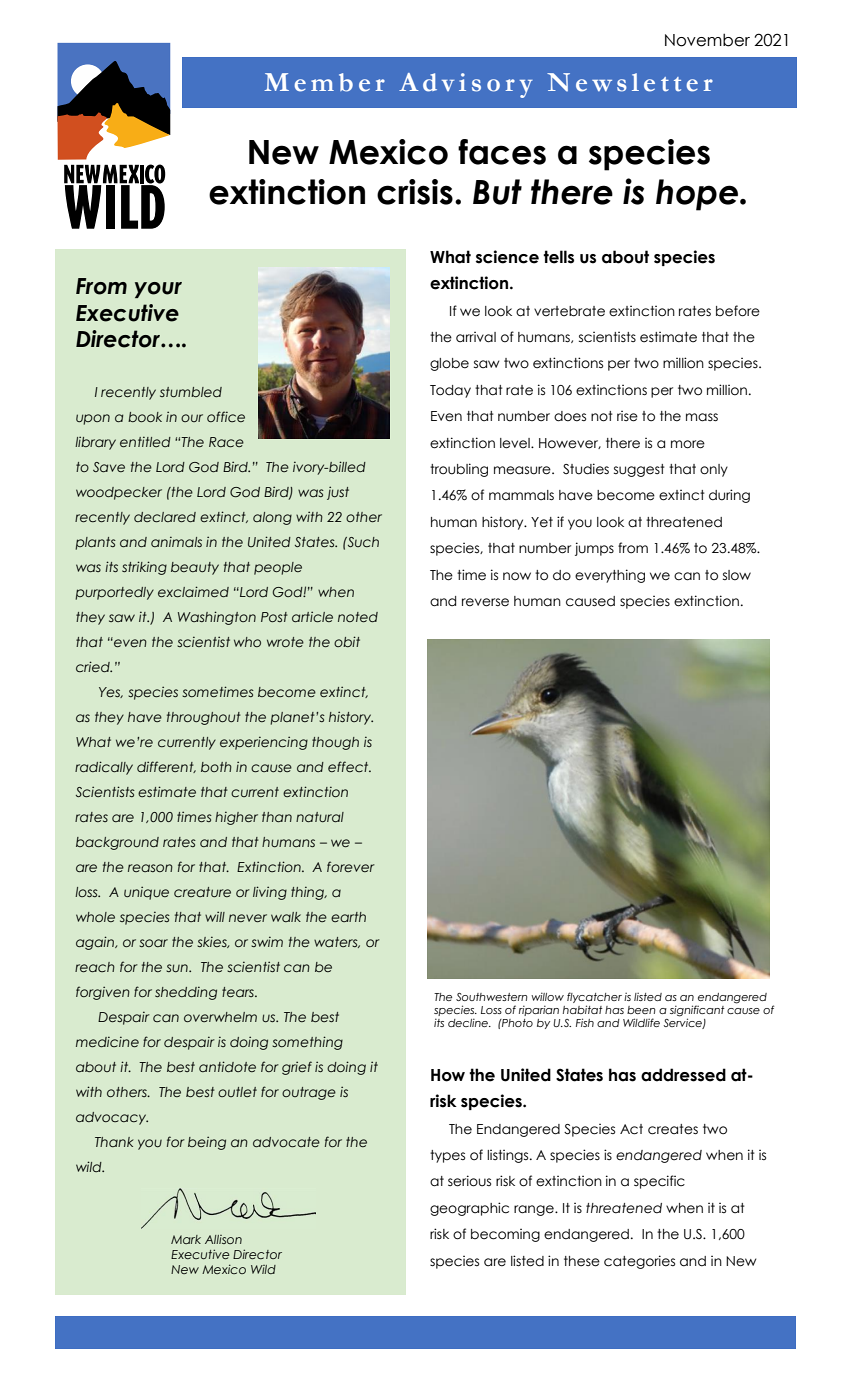 This screenshot has height=1400, width=849. Describe the element at coordinates (594, 997) in the screenshot. I see `flycatcher` at that location.
